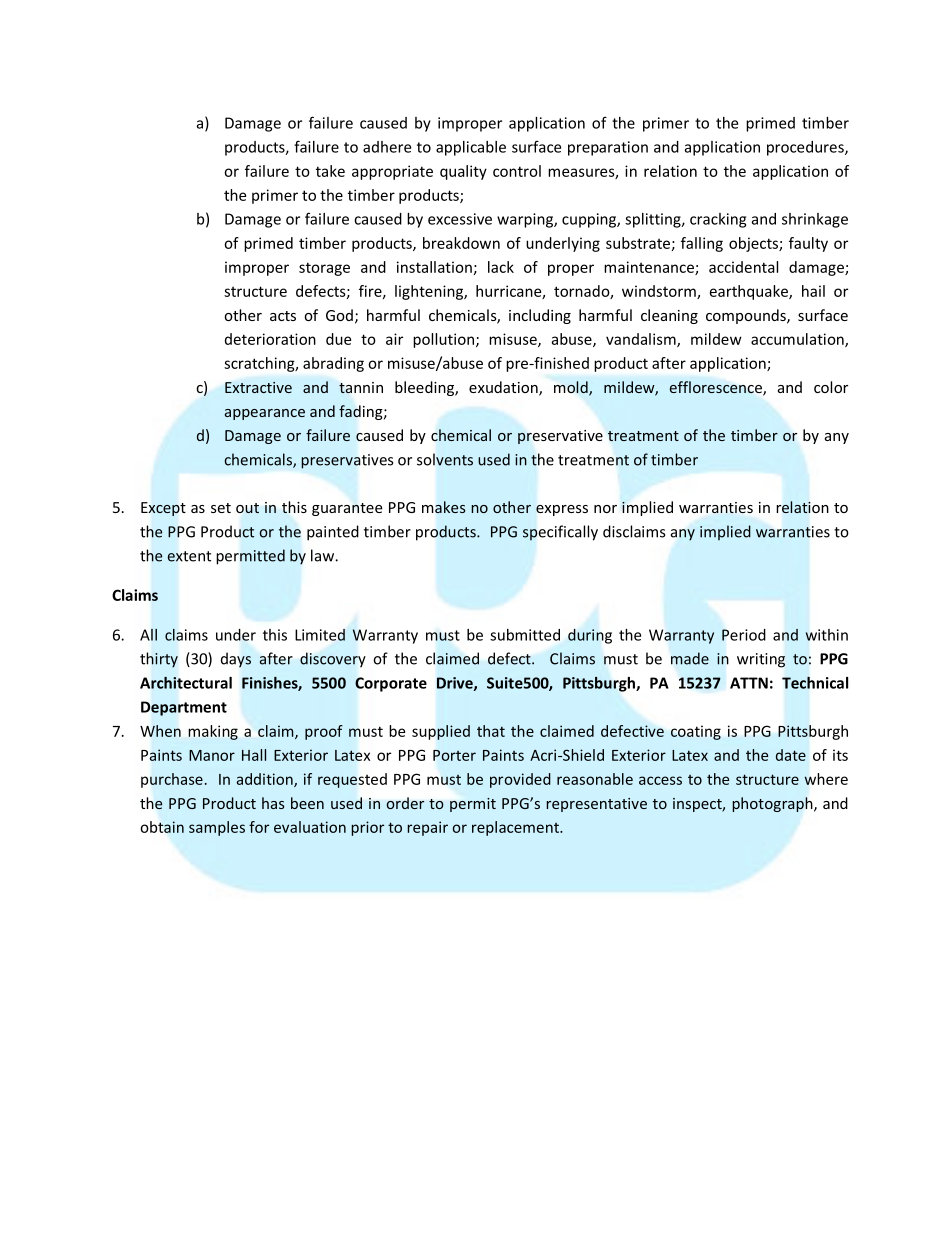 The image size is (952, 1233). What do you see at coordinates (259, 827) in the screenshot?
I see `for` at bounding box center [259, 827].
